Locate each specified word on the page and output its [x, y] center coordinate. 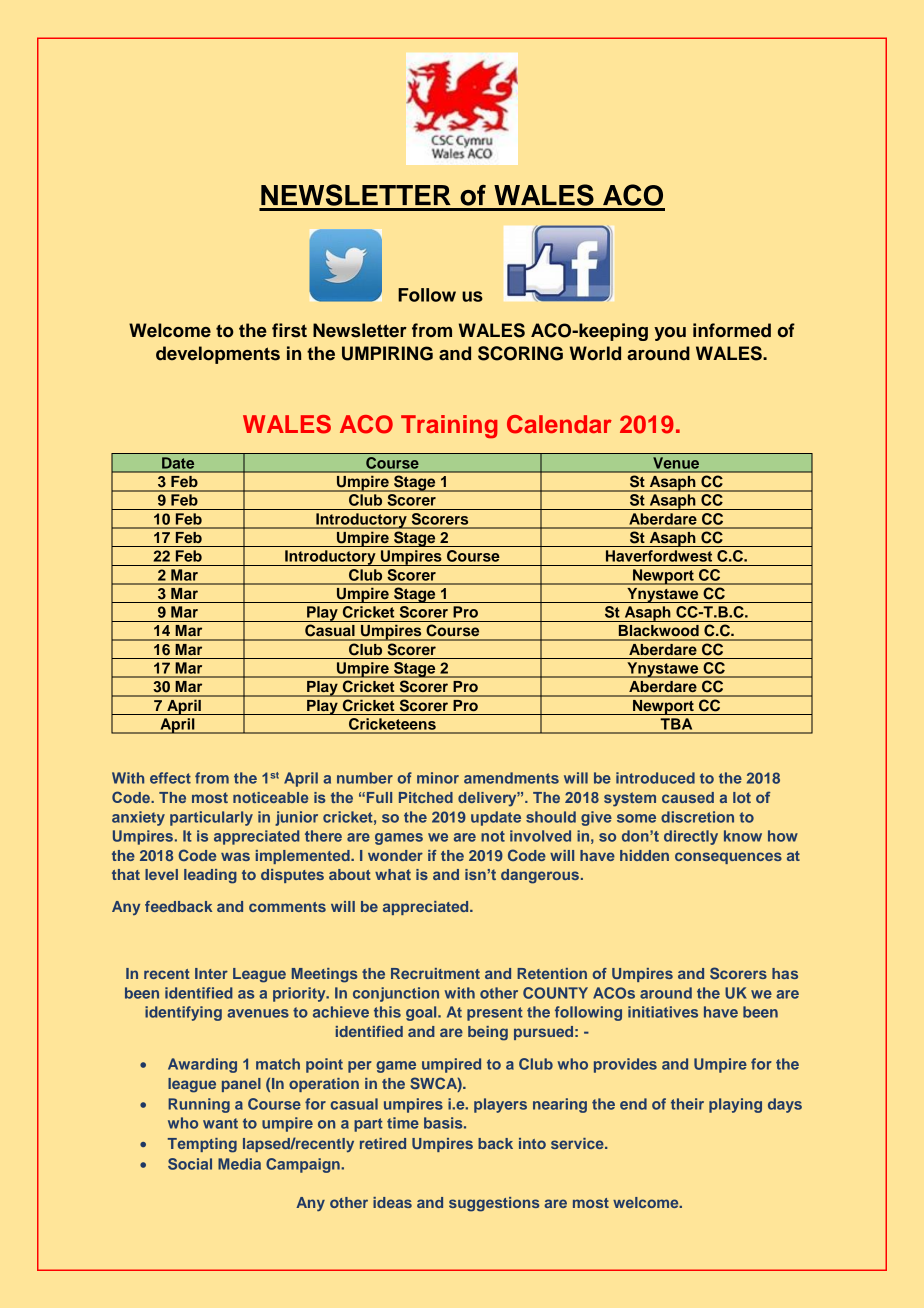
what [393, 874]
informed [732, 330]
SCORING [520, 353]
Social [190, 1164]
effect [170, 778]
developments [218, 355]
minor [438, 778]
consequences [728, 858]
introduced [655, 778]
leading [210, 876]
